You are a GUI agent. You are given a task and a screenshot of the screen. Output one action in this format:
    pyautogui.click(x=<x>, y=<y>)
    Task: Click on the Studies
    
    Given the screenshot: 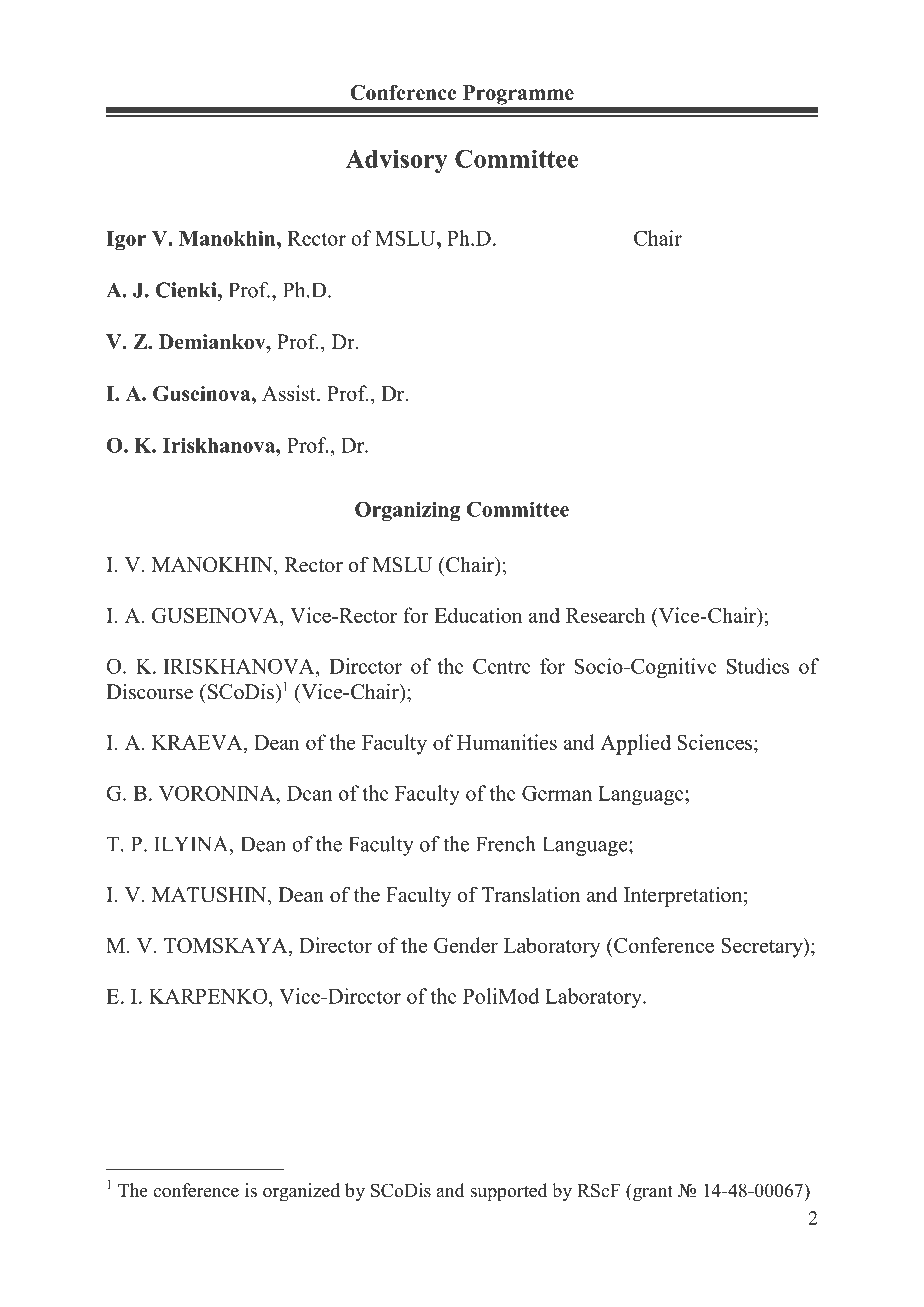 What is the action you would take?
    pyautogui.click(x=758, y=666)
